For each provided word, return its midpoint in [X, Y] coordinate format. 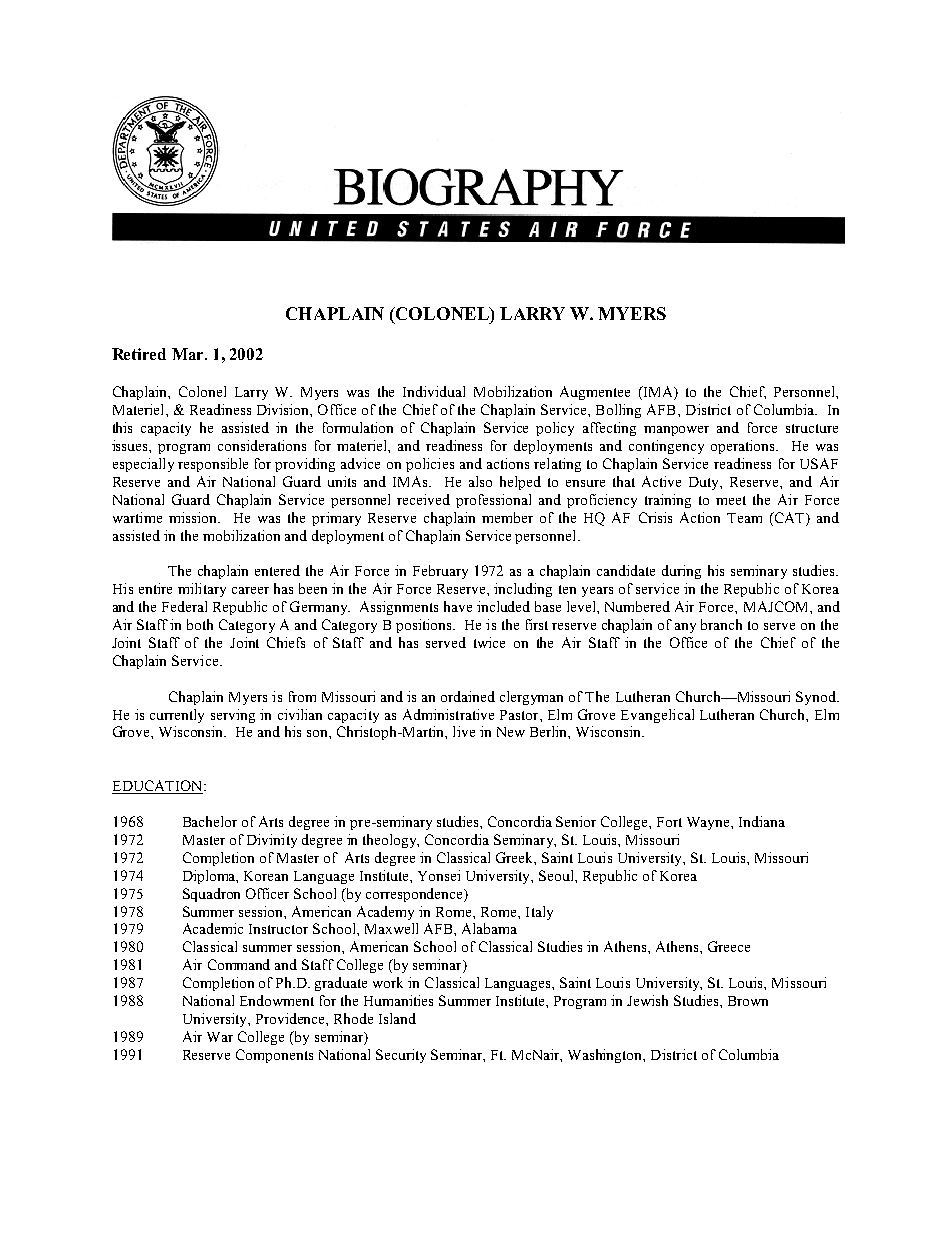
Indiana [762, 821]
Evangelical [657, 716]
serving [233, 716]
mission [194, 517]
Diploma [210, 877]
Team [744, 518]
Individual [434, 391]
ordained [468, 696]
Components [274, 1056]
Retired [139, 354]
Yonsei [439, 875]
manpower [676, 431]
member [507, 517]
